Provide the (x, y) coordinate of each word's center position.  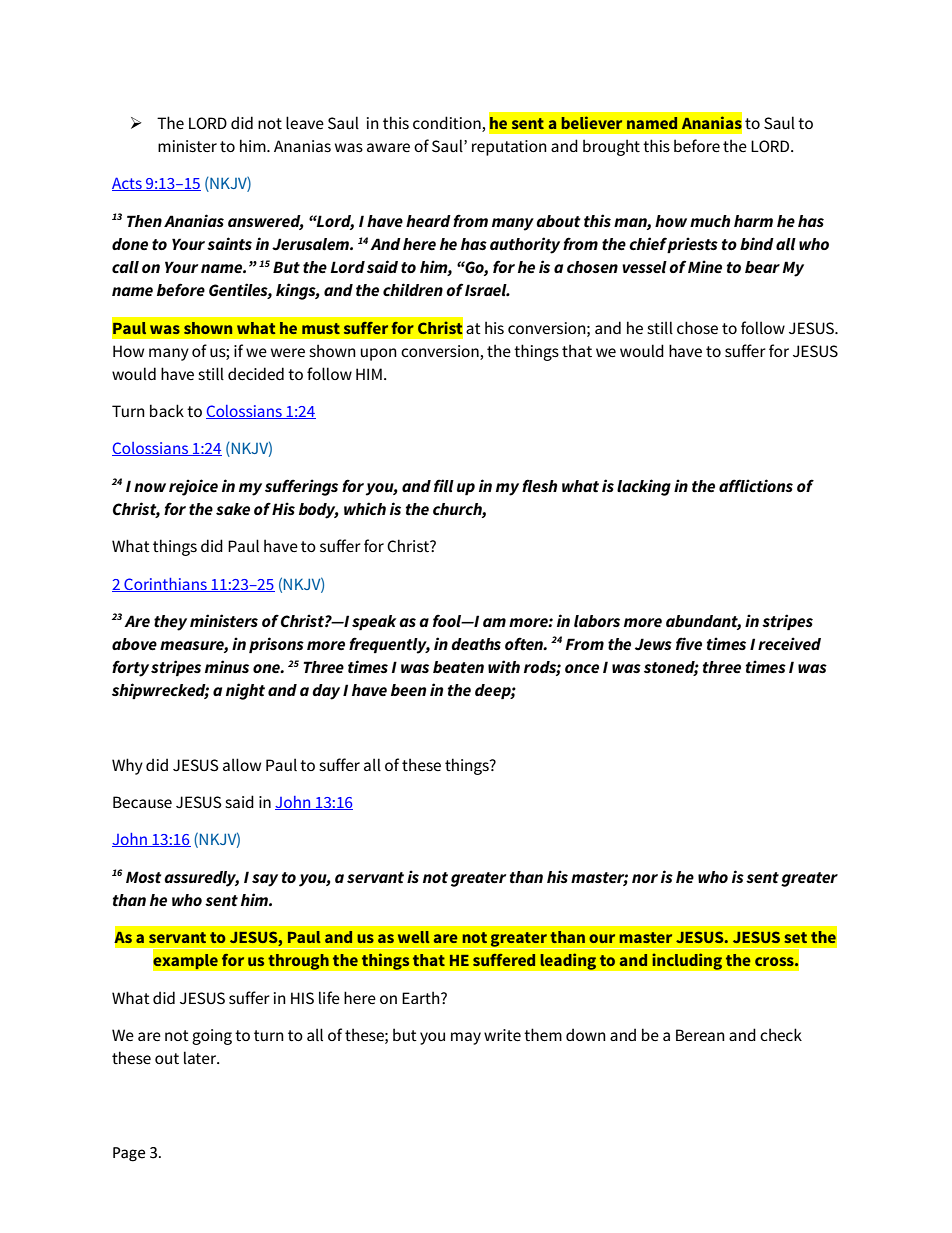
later (201, 1057)
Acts (128, 184)
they (170, 623)
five (689, 643)
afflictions (756, 485)
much (710, 221)
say (265, 880)
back (167, 410)
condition (448, 124)
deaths (476, 644)
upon (379, 354)
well (414, 937)
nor (645, 878)
